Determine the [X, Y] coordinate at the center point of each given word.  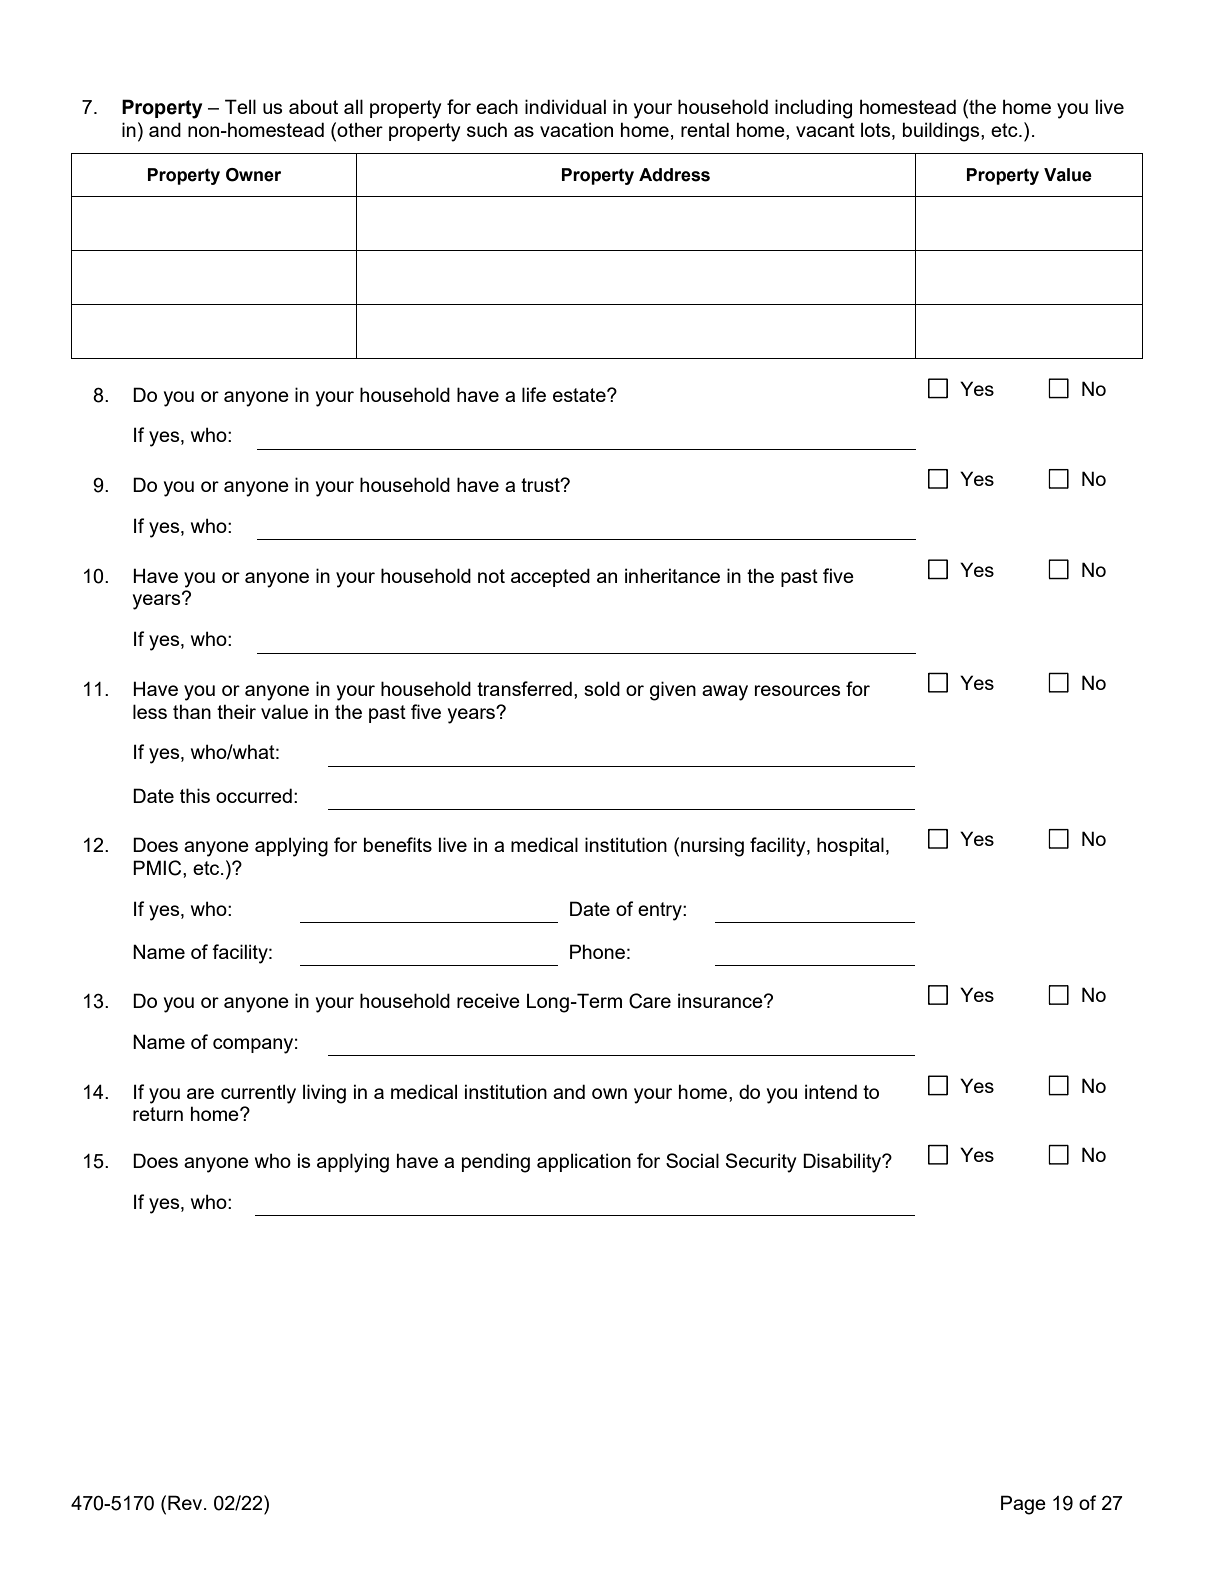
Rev [186, 1502]
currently [258, 1094]
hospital [850, 846]
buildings [942, 132]
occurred [254, 795]
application [584, 1162]
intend [831, 1091]
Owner [253, 175]
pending [496, 1163]
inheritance [672, 575]
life [534, 394]
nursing [712, 847]
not [491, 576]
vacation [576, 129]
